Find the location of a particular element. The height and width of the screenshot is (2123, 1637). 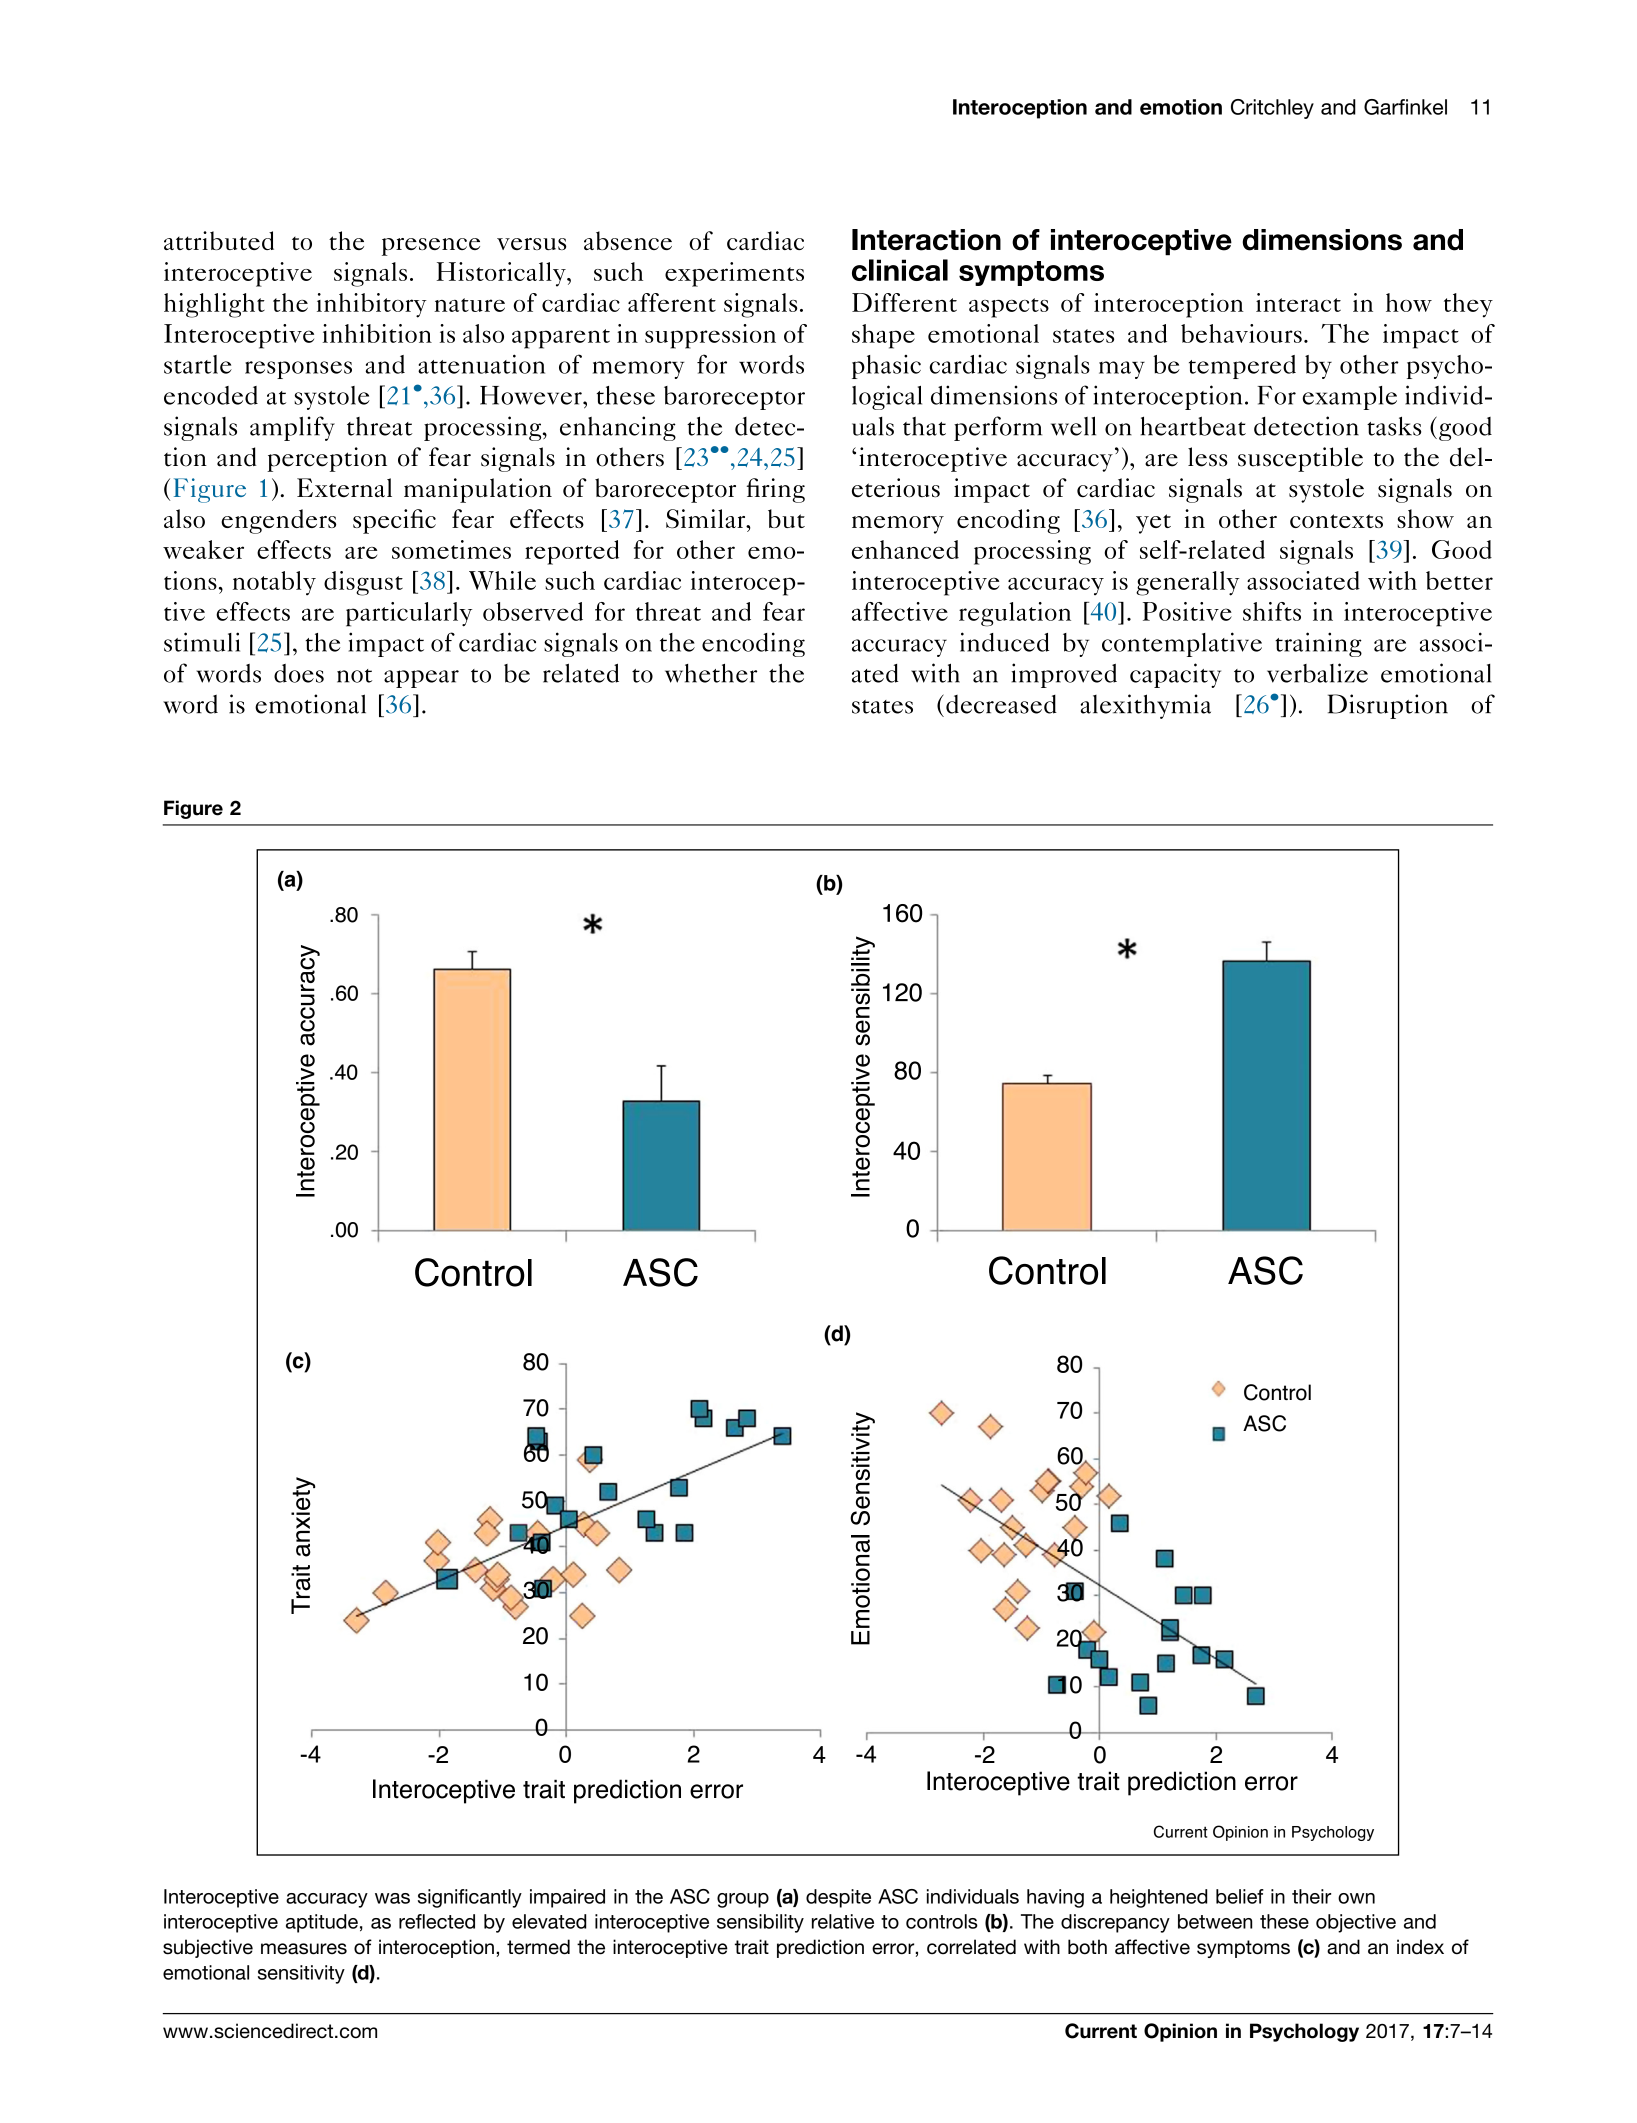

presence is located at coordinates (431, 247).
